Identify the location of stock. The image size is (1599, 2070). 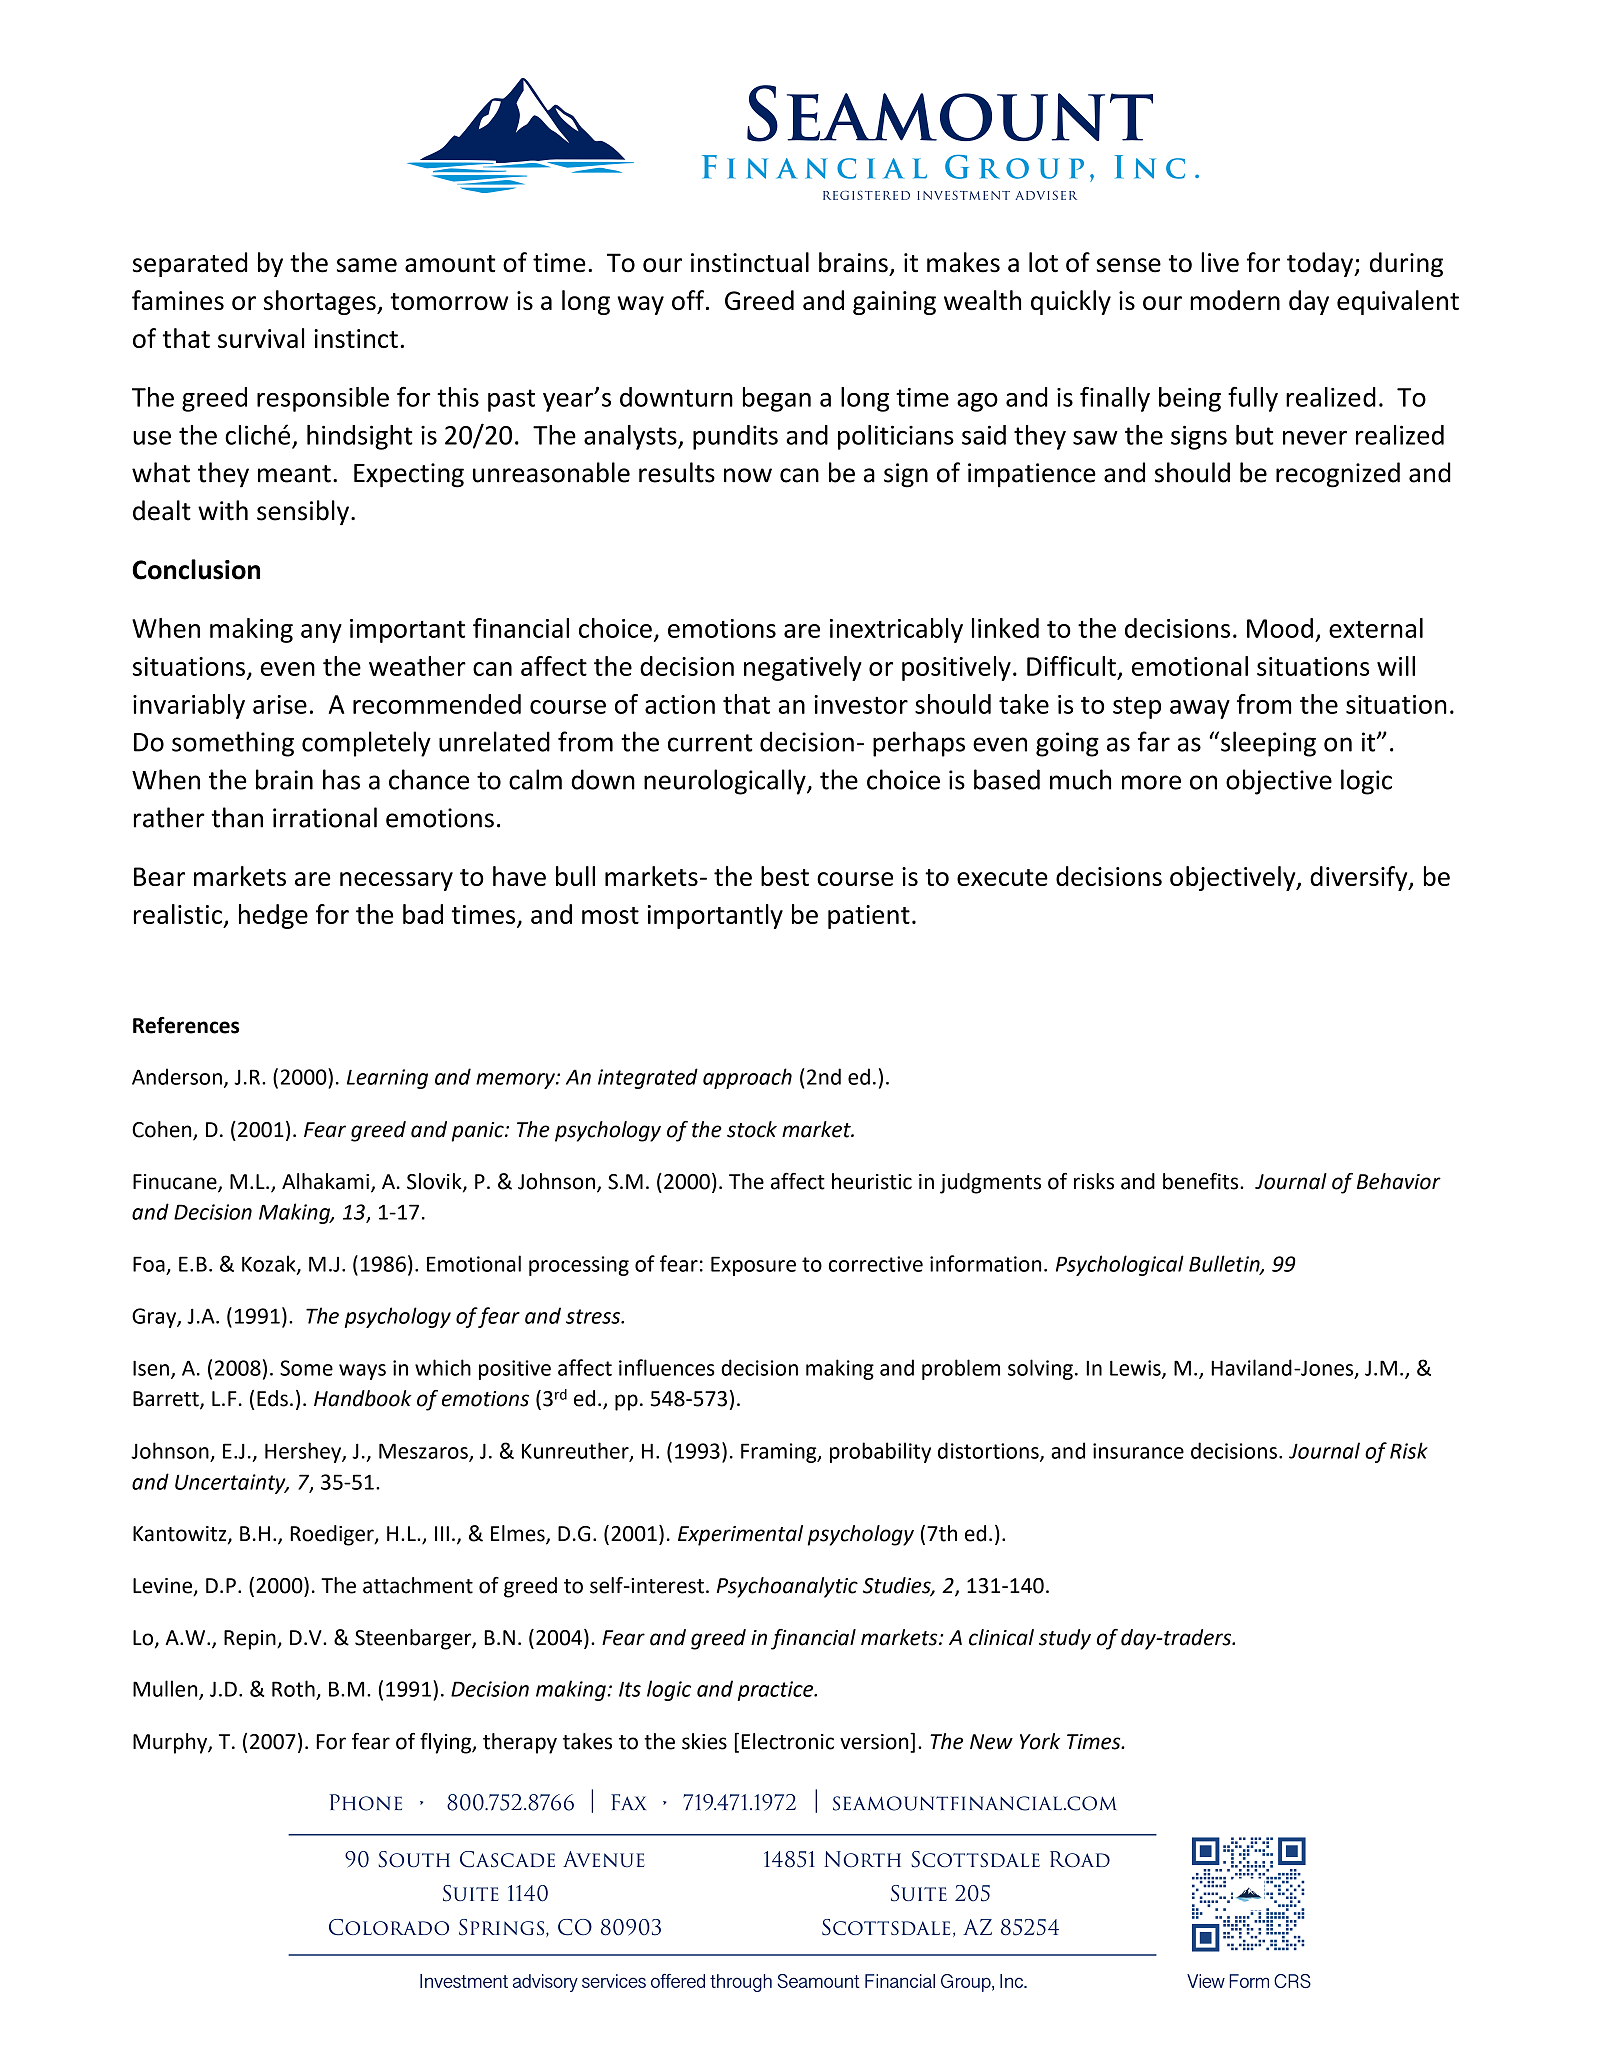
(752, 1129).
